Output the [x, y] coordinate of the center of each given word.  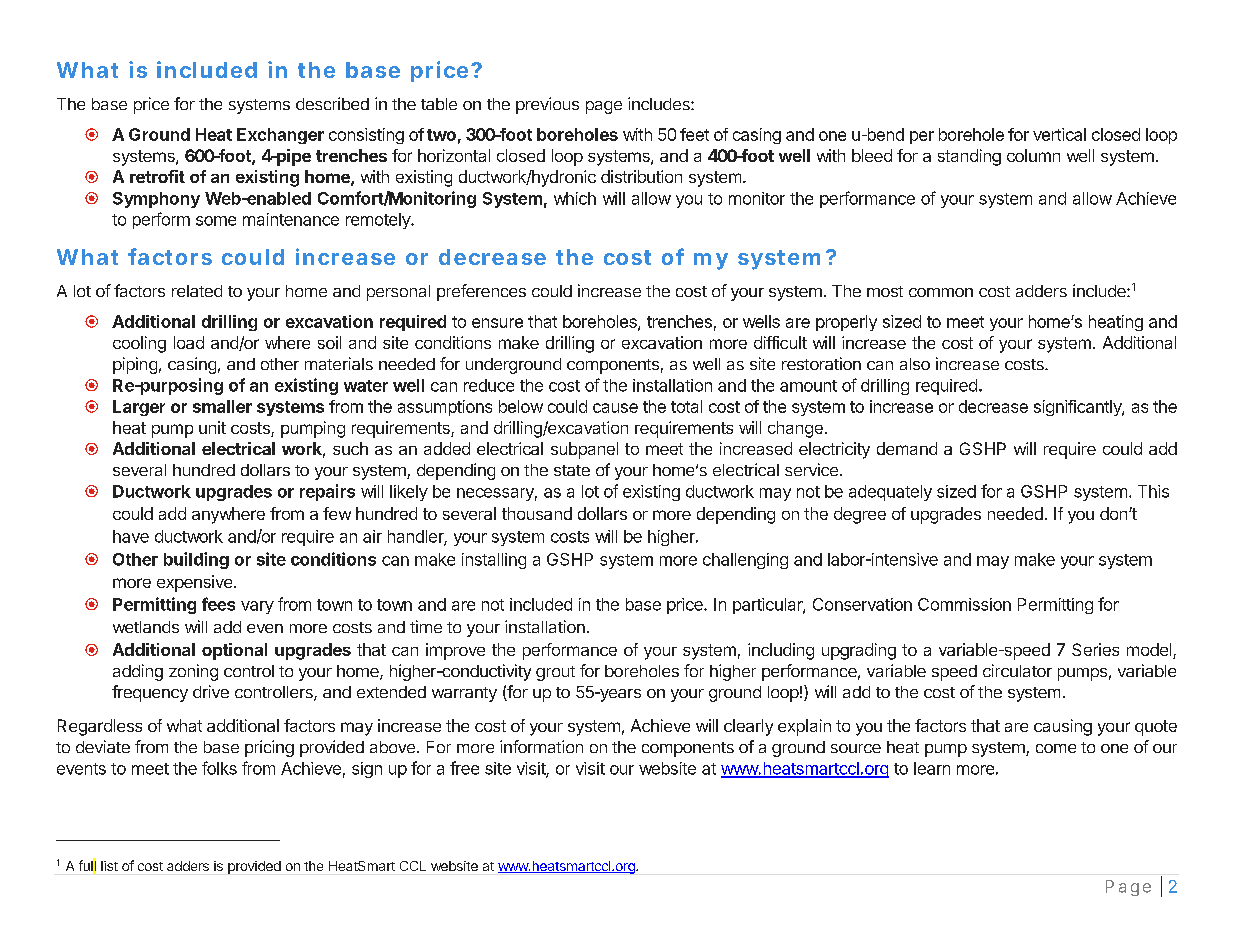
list [109, 866]
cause [615, 408]
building [196, 560]
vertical [1059, 134]
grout [555, 673]
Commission [964, 604]
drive [211, 691]
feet [694, 134]
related [197, 291]
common [941, 292]
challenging [745, 561]
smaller [222, 406]
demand [907, 448]
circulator [1017, 670]
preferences [481, 292]
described [332, 103]
